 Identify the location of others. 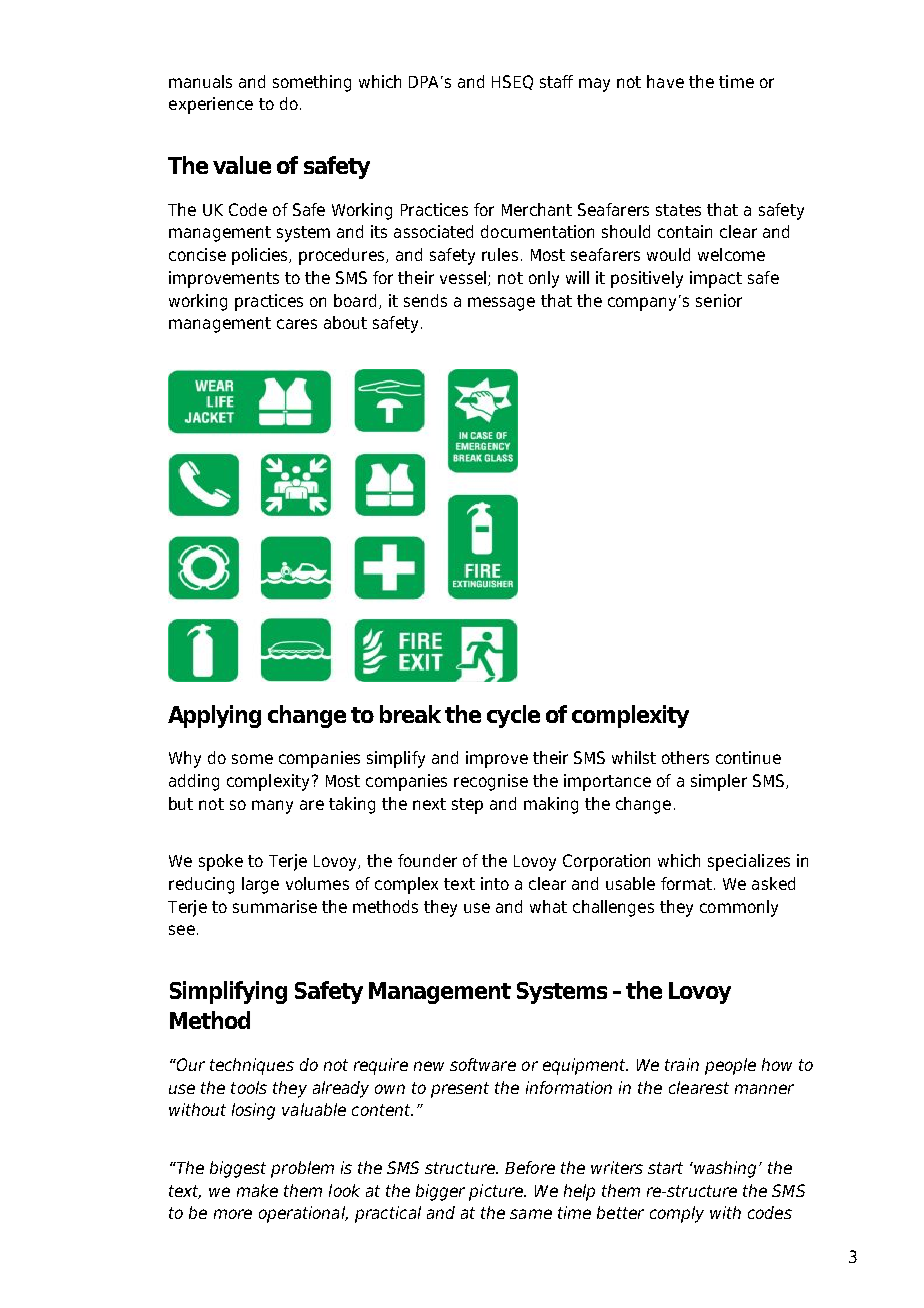
(685, 757).
